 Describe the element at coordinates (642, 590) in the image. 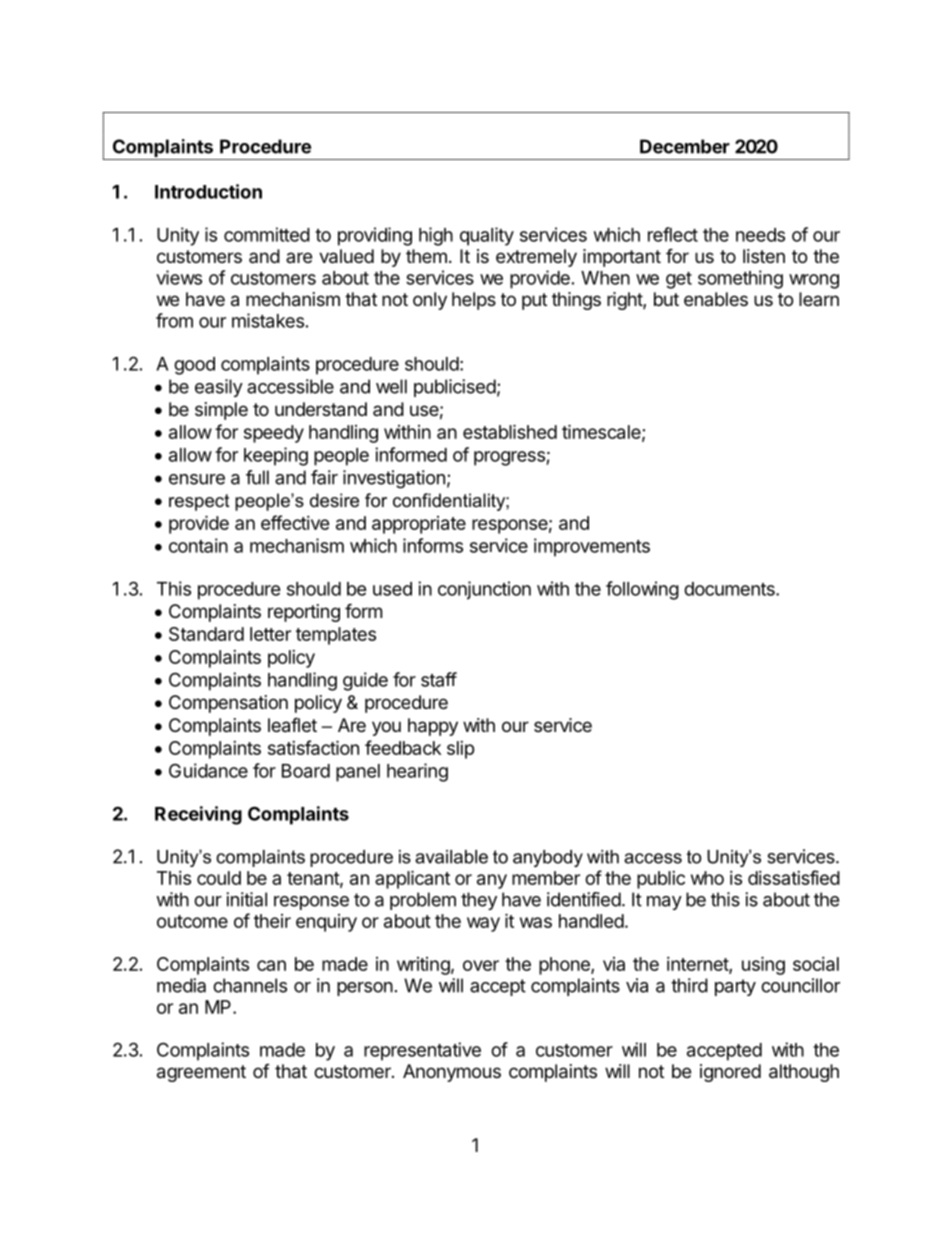

I see `following` at that location.
